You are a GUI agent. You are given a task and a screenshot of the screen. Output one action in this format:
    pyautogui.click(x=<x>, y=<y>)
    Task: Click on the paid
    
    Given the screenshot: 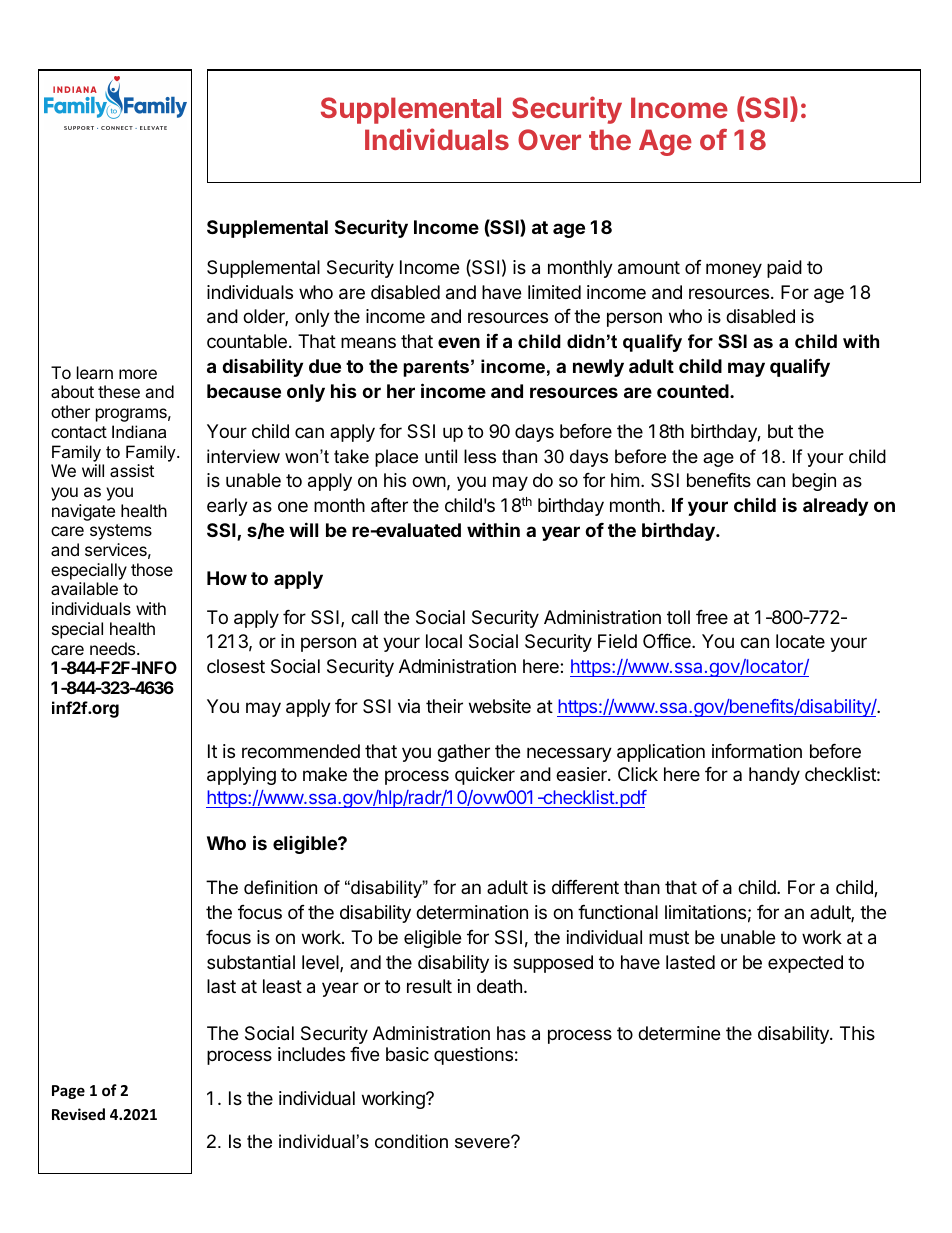 What is the action you would take?
    pyautogui.click(x=784, y=269)
